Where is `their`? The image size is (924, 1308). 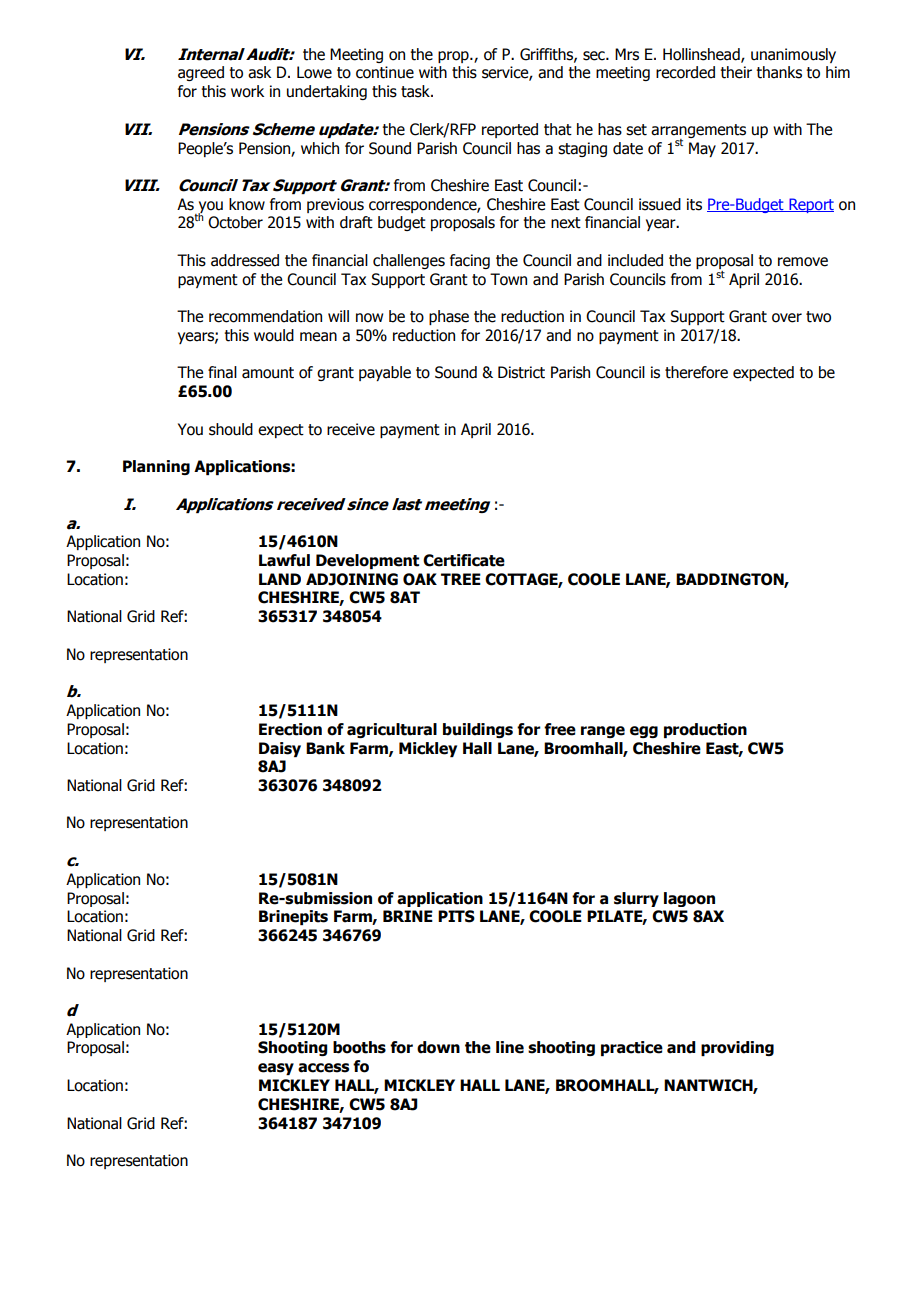
their is located at coordinates (736, 72).
